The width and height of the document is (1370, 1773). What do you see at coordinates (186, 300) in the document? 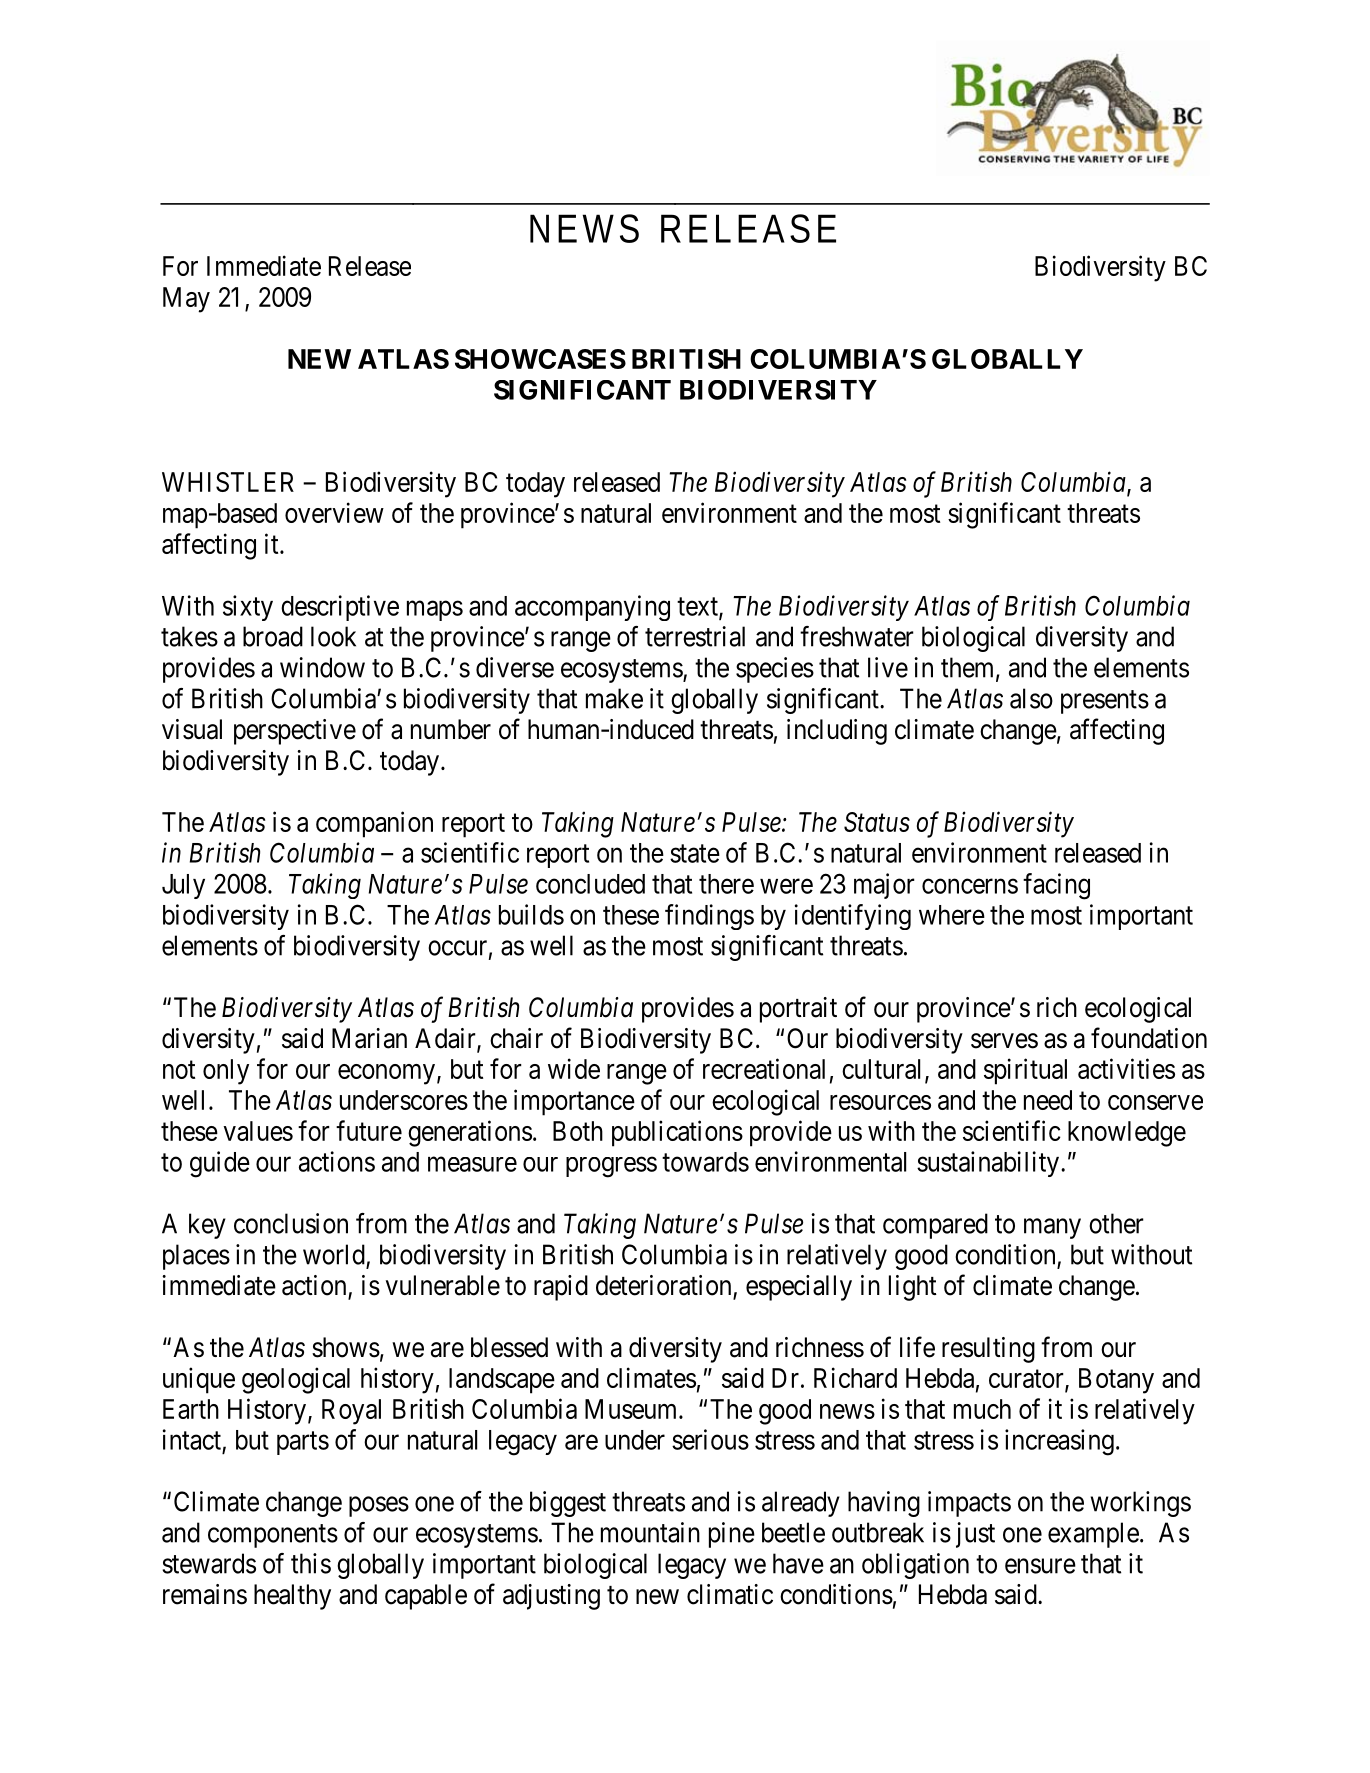
I see `May` at bounding box center [186, 300].
